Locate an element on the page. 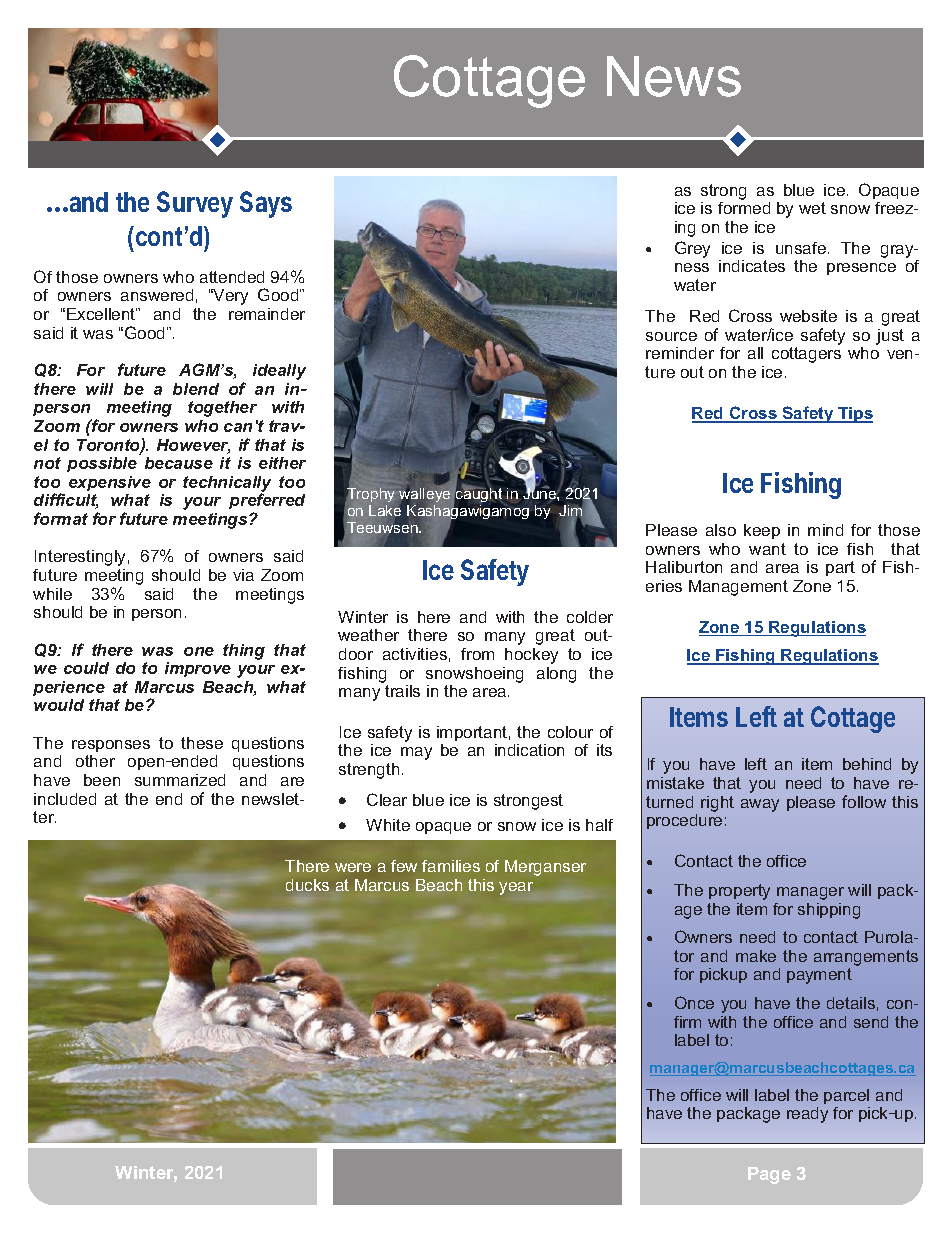 The image size is (952, 1233). included is located at coordinates (65, 799).
